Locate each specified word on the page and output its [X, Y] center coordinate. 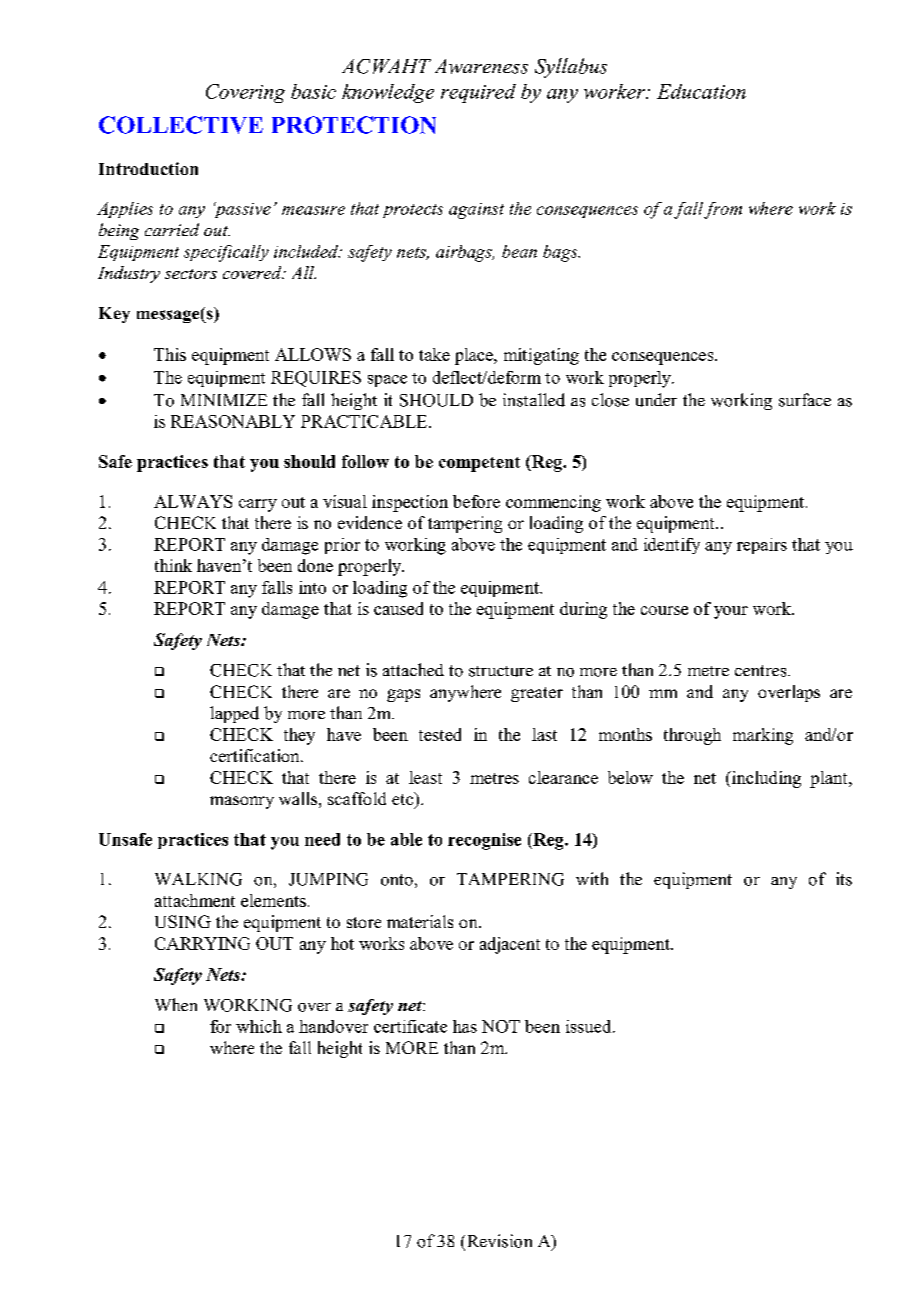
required [478, 93]
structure [501, 671]
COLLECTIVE [181, 125]
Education [701, 91]
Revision [498, 1242]
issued [590, 1026]
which [259, 1026]
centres [762, 671]
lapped [234, 714]
